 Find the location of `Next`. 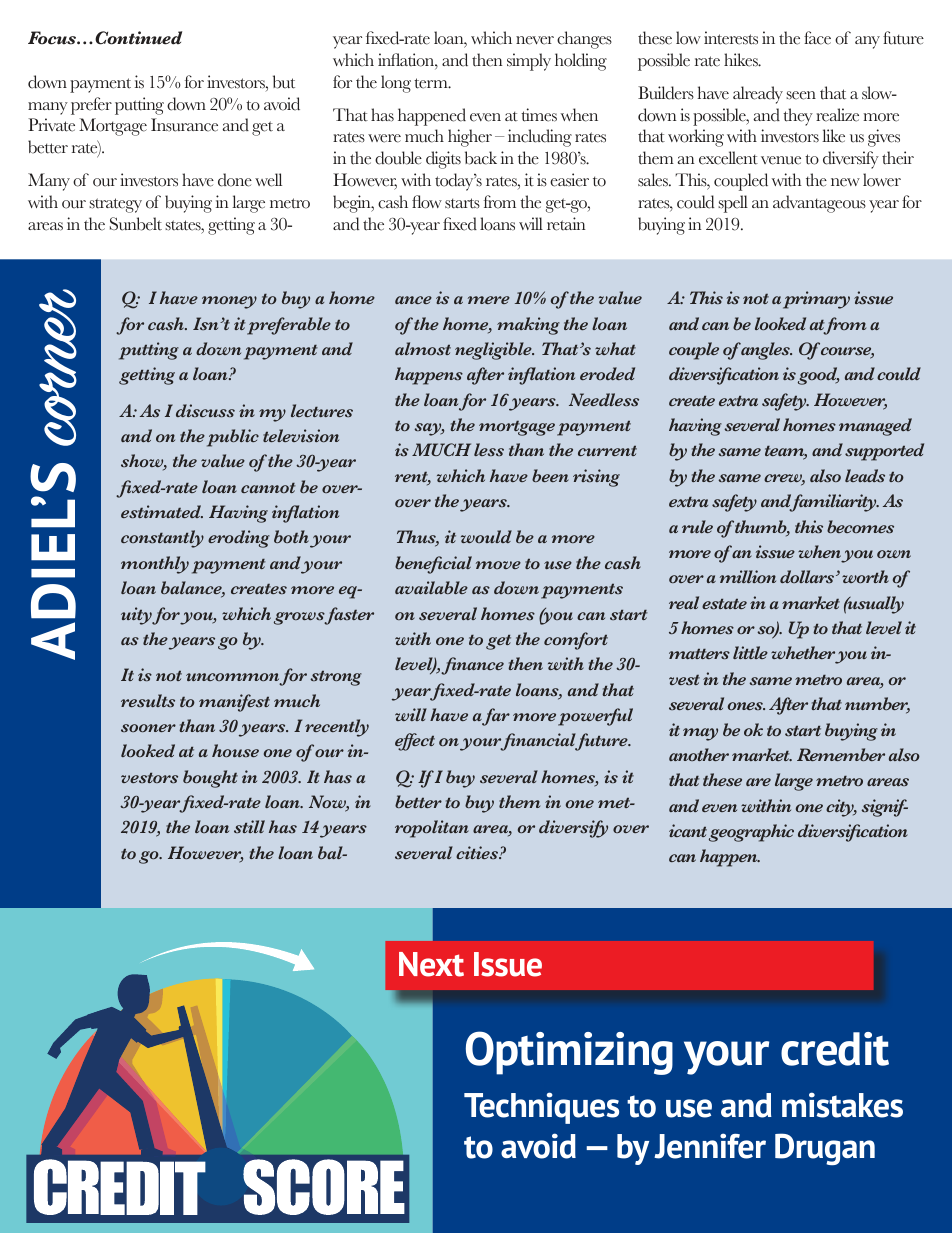

Next is located at coordinates (431, 964).
